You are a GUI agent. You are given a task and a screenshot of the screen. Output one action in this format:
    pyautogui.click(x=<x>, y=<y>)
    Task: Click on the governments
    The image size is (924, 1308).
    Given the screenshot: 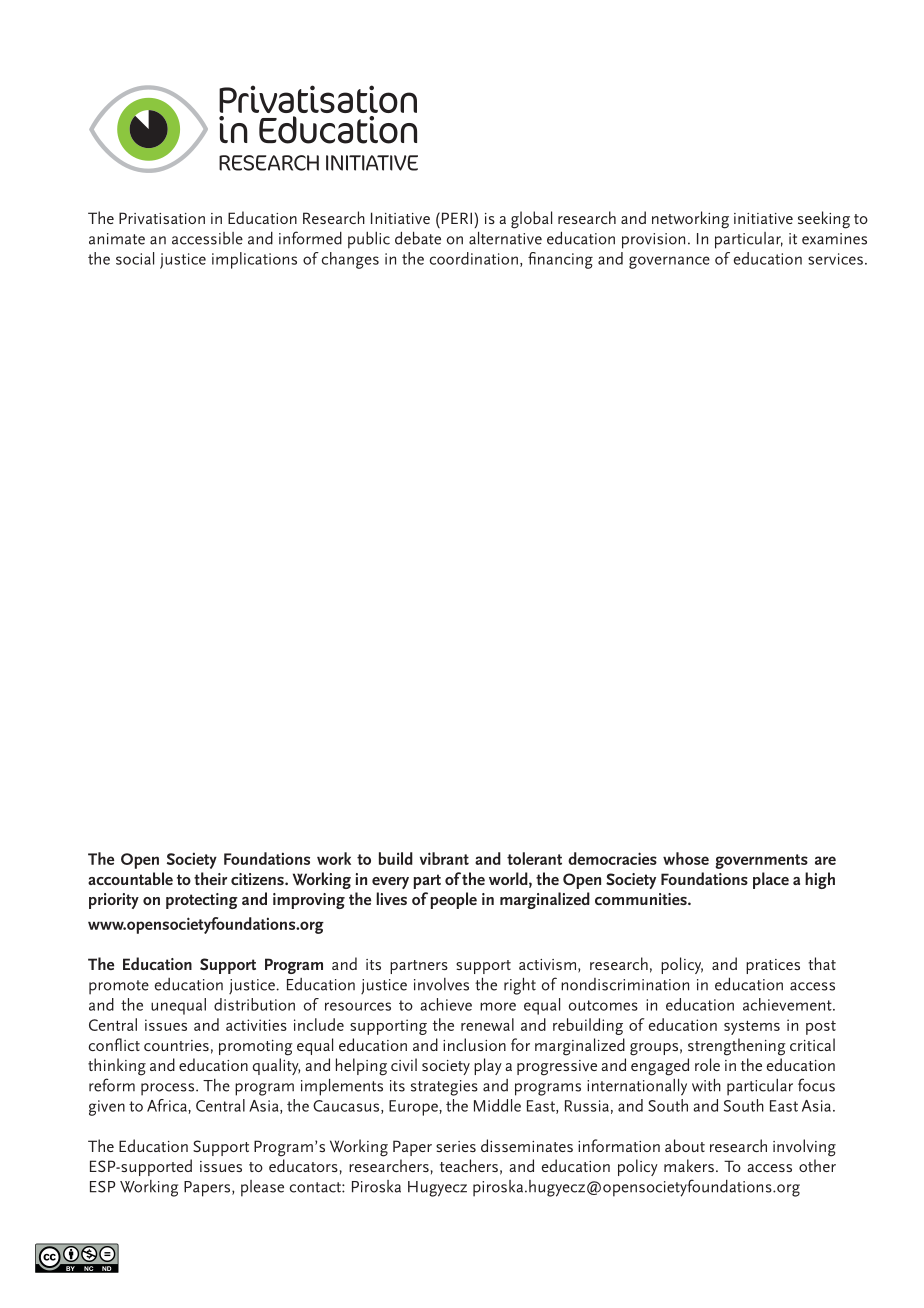 What is the action you would take?
    pyautogui.click(x=762, y=861)
